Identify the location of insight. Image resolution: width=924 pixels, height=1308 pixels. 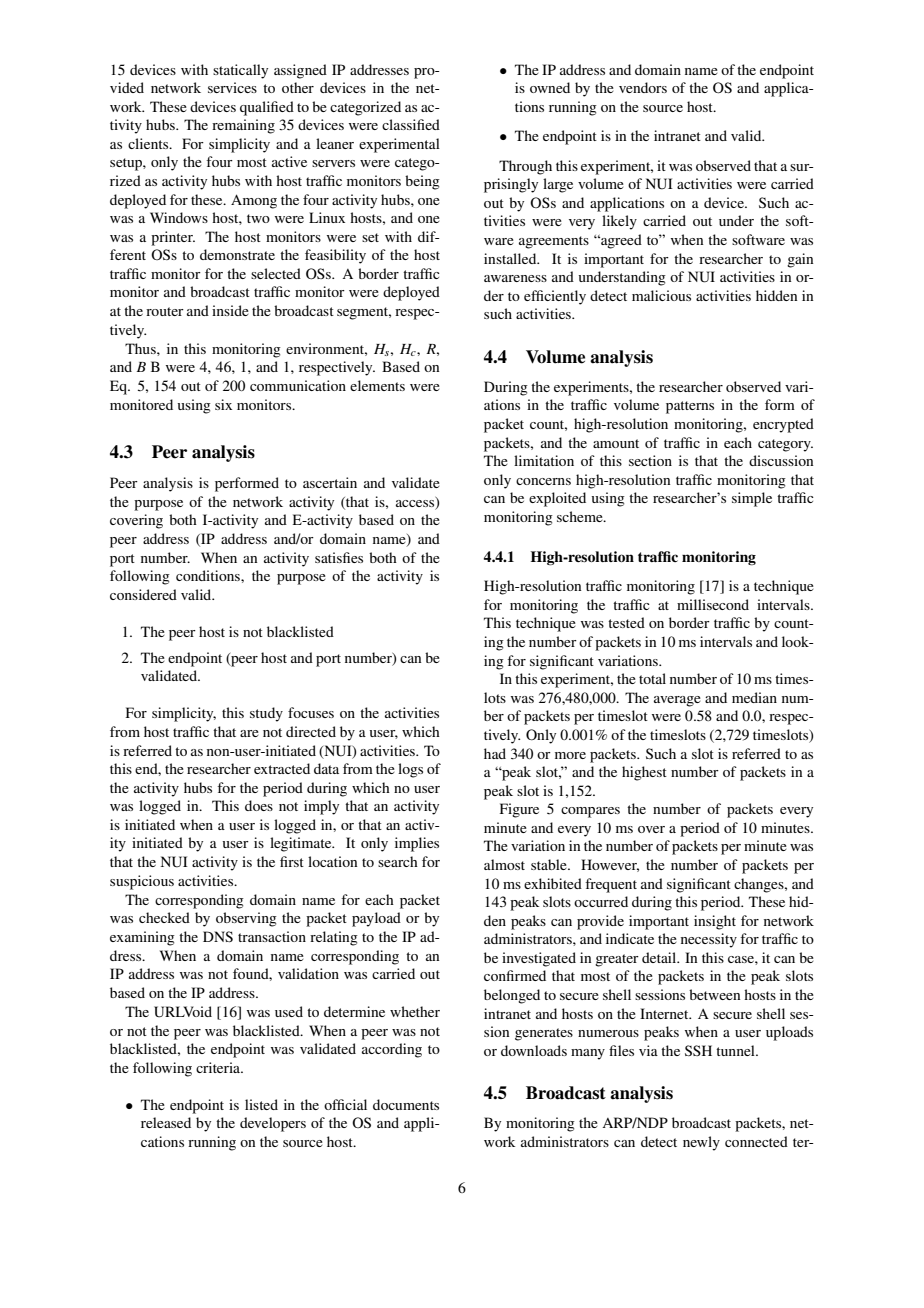
(715, 922).
